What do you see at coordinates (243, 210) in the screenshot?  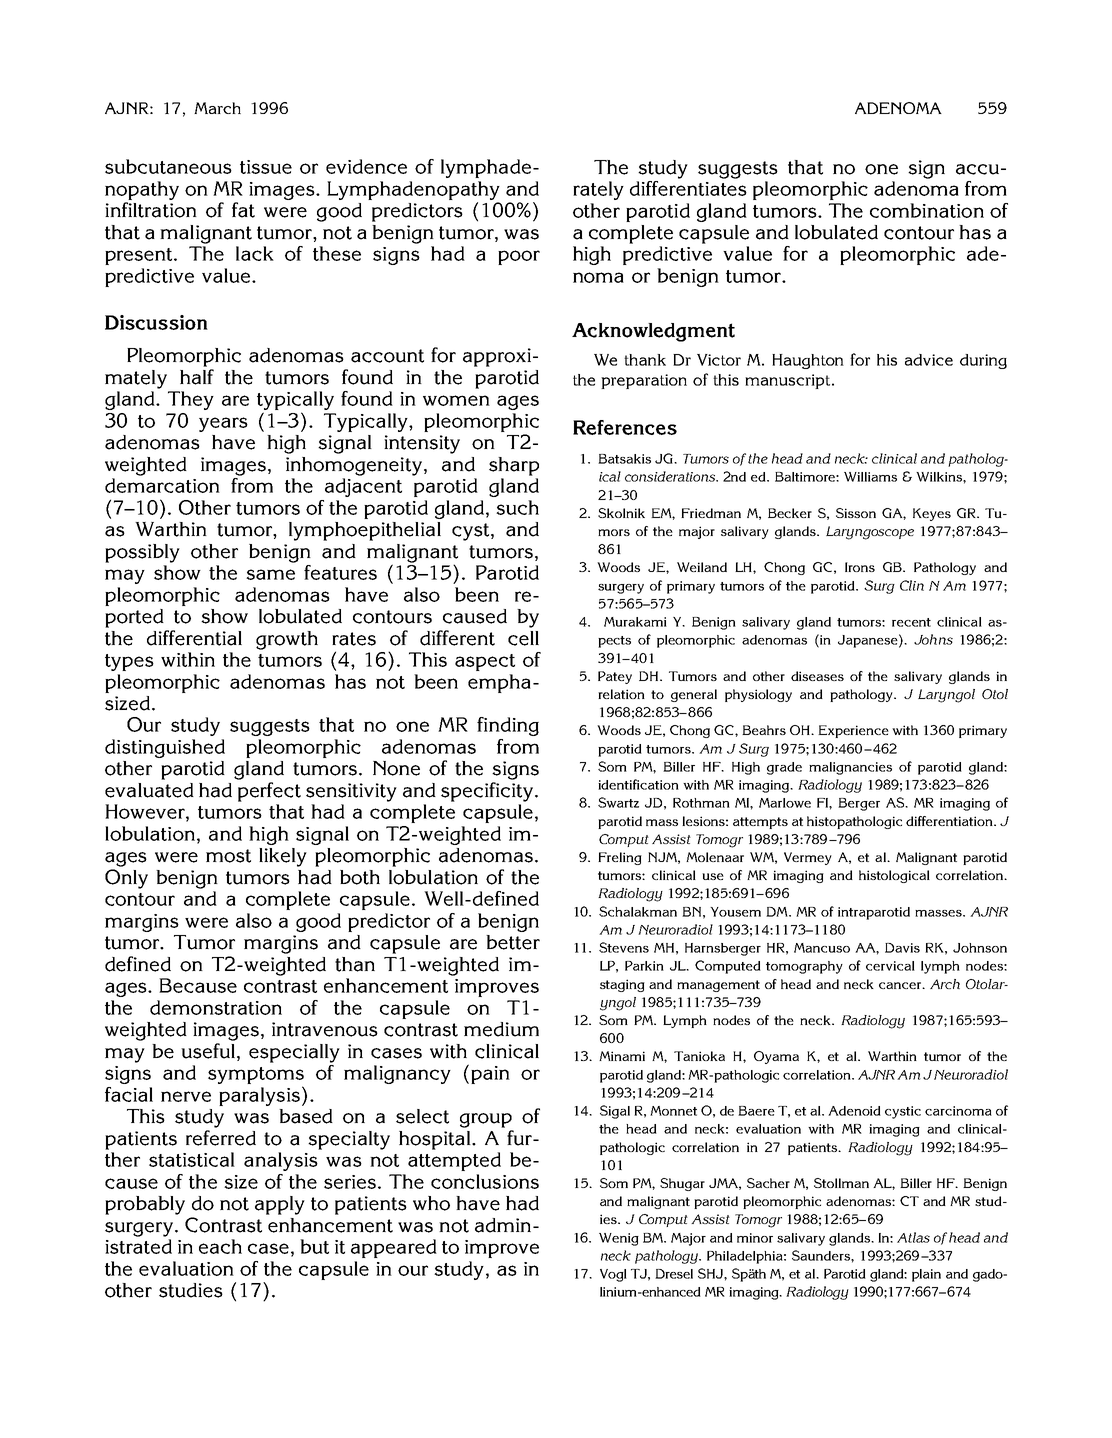 I see `fat` at bounding box center [243, 210].
